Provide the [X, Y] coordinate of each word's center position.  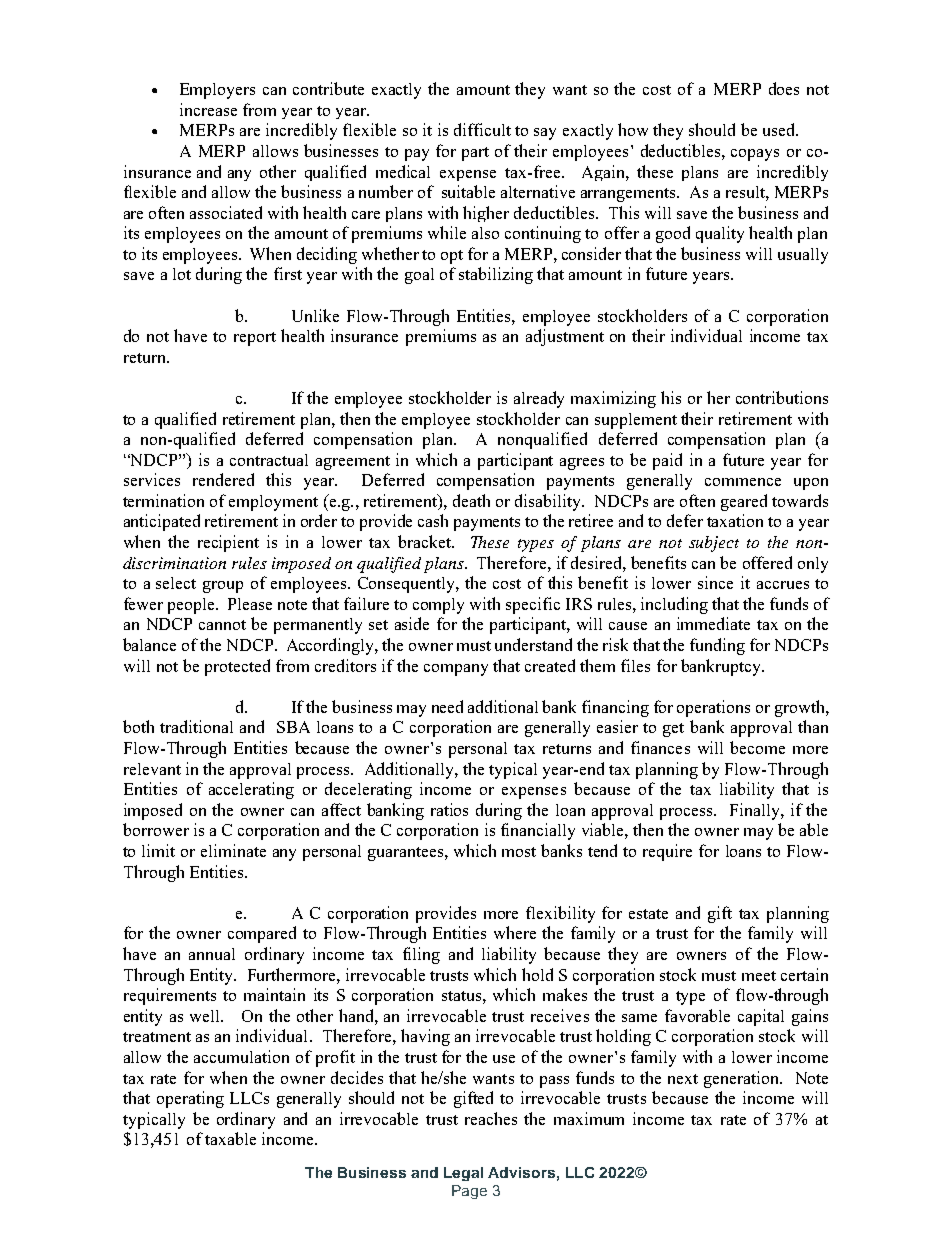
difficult [482, 129]
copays [755, 155]
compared [262, 934]
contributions [782, 397]
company [456, 670]
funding [717, 646]
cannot [222, 625]
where [515, 932]
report [255, 339]
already [539, 399]
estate [648, 914]
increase [208, 109]
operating [190, 1099]
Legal [463, 1174]
